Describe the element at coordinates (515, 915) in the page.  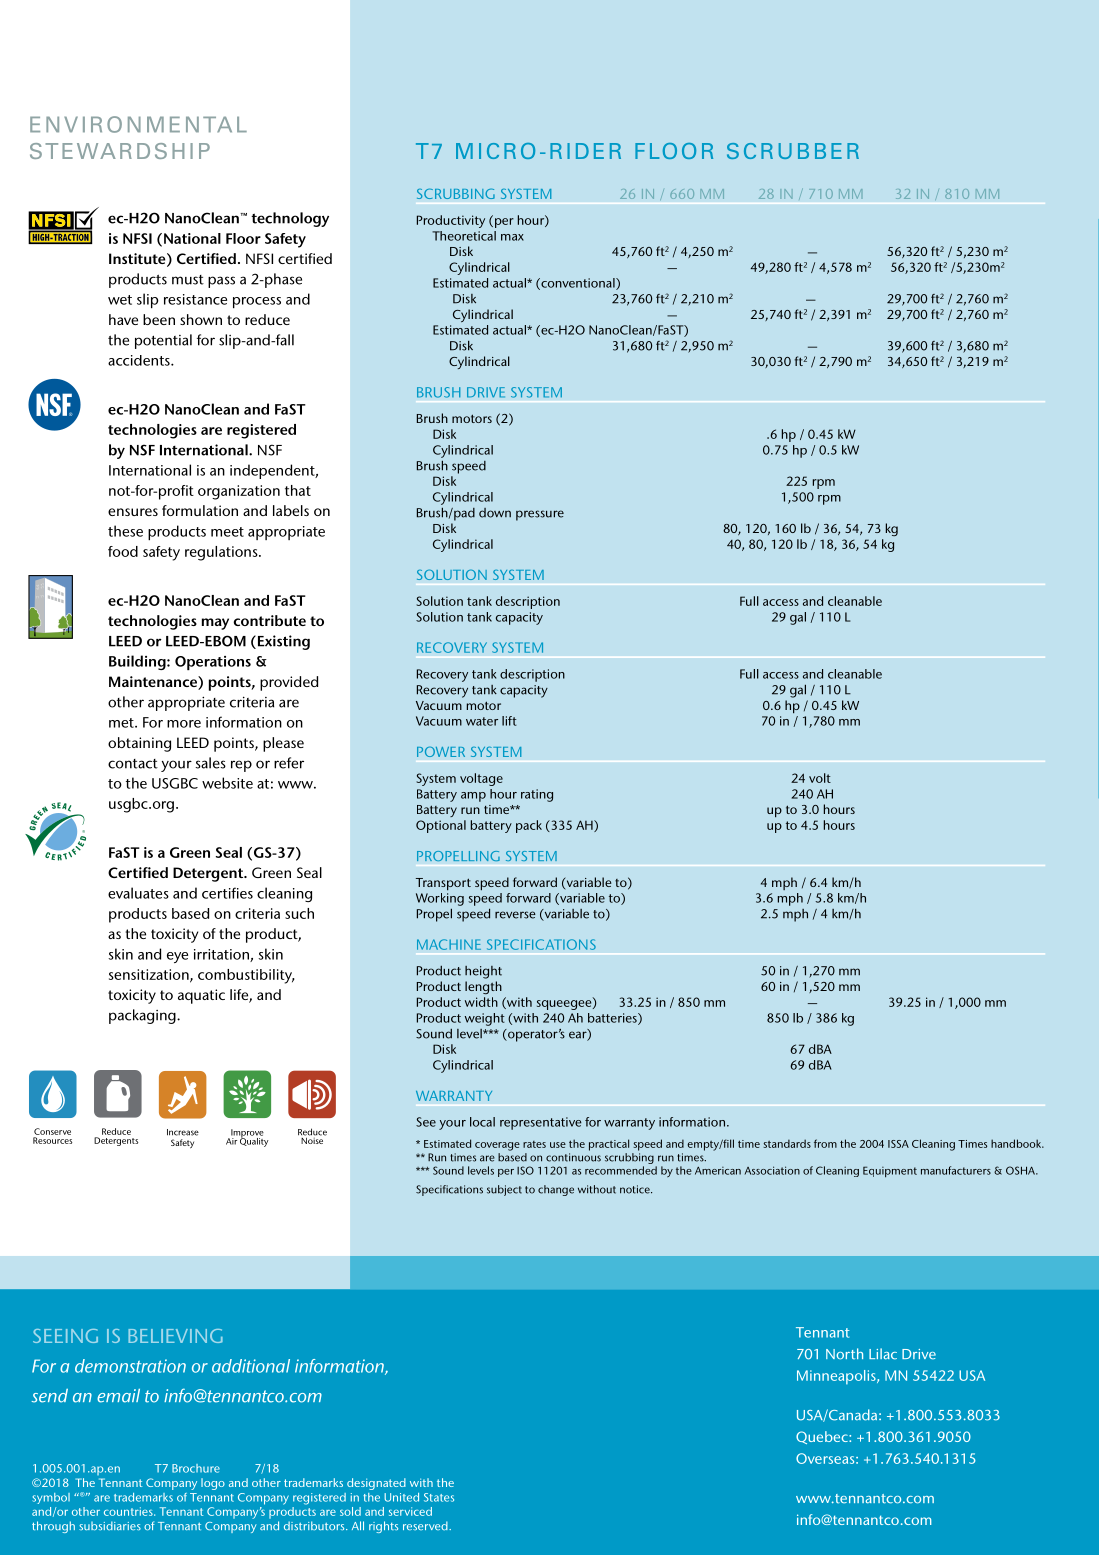
I see `reverse` at that location.
